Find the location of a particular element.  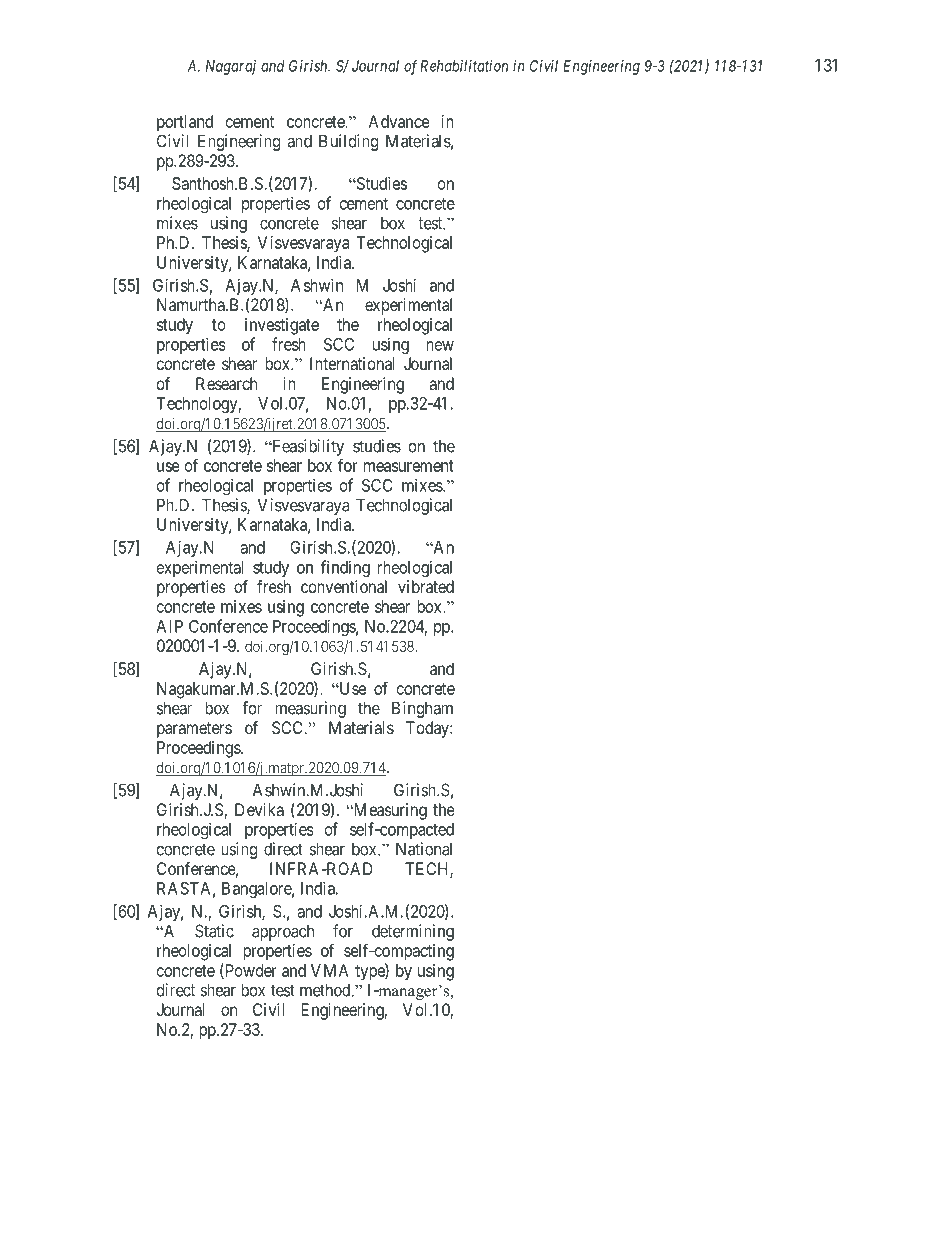

portland is located at coordinates (185, 123).
